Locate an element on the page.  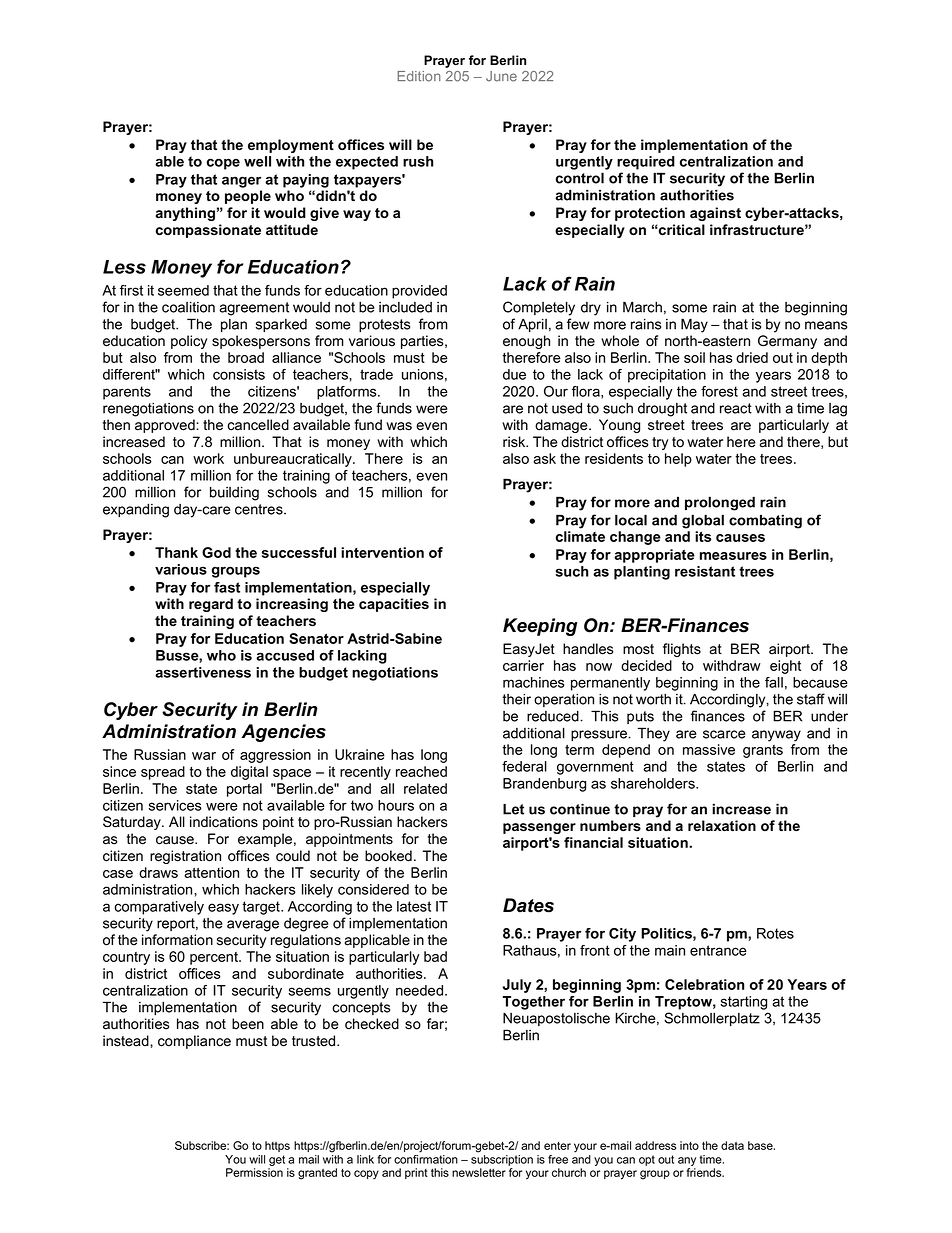
react is located at coordinates (736, 408).
